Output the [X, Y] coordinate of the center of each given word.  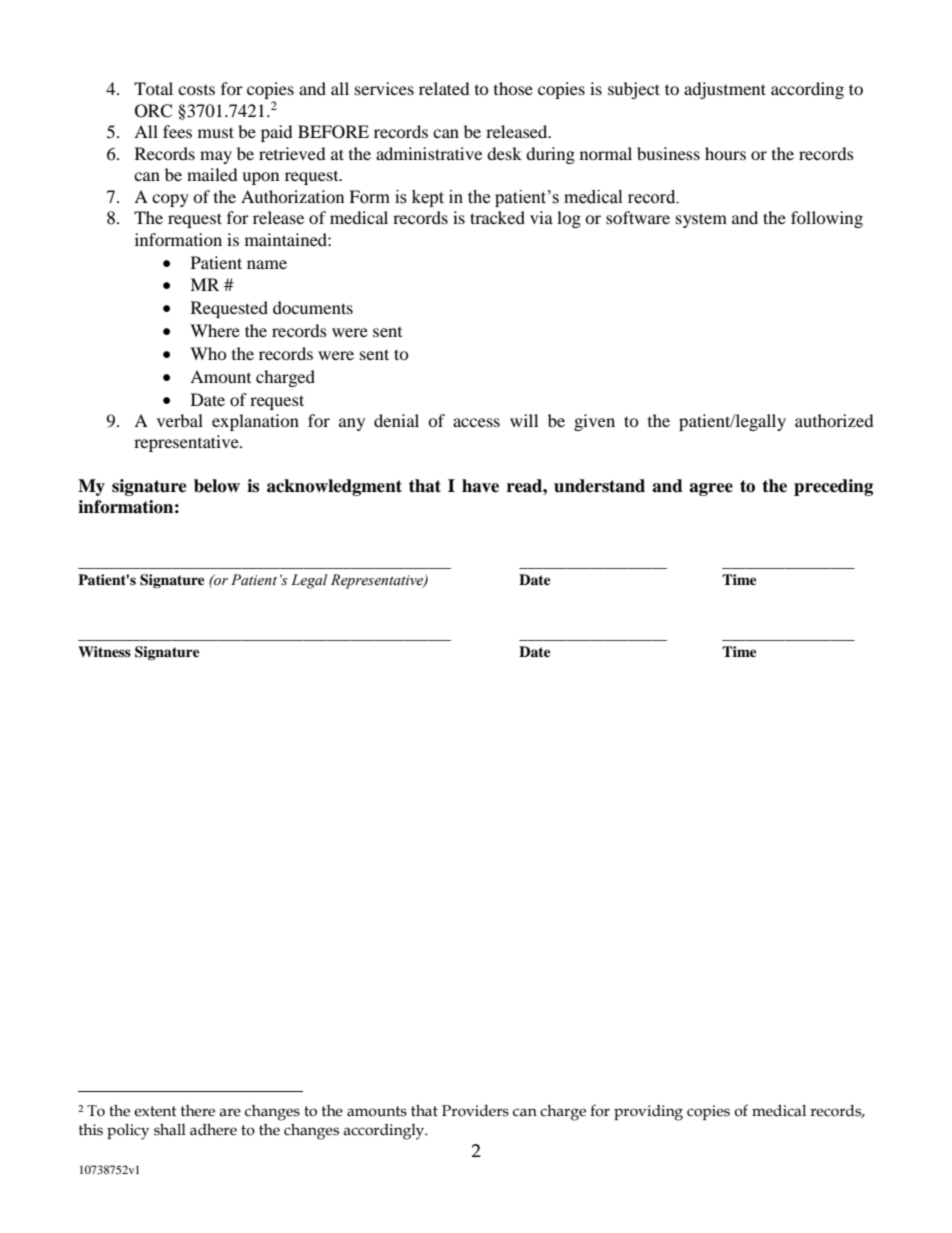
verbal [180, 420]
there [198, 1111]
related [444, 88]
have [480, 486]
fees [177, 131]
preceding [833, 487]
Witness [104, 651]
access [476, 422]
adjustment [725, 90]
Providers [475, 1111]
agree [711, 489]
